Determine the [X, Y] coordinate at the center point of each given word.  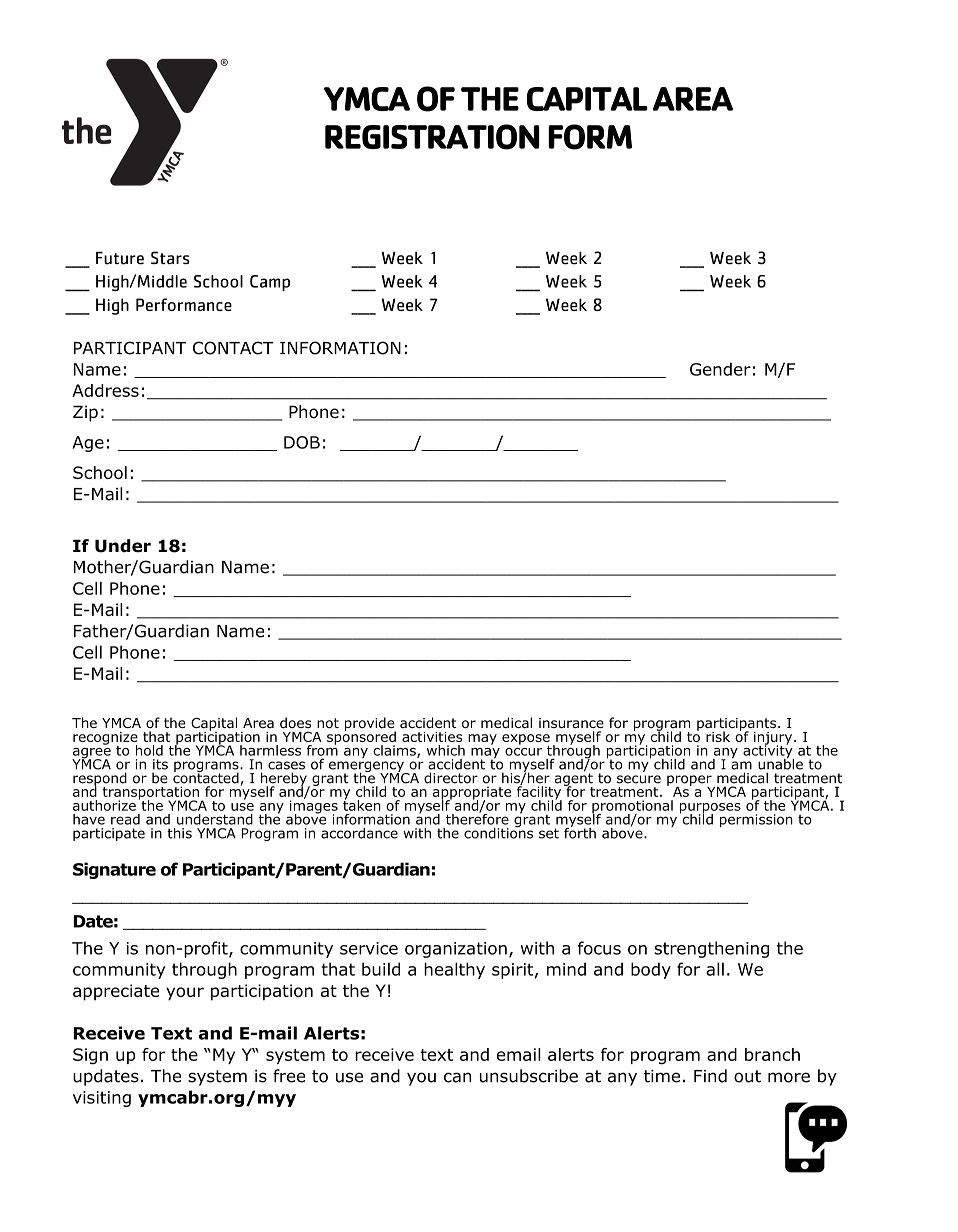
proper [690, 781]
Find [710, 1076]
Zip [85, 413]
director [451, 778]
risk [718, 736]
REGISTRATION [432, 137]
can [457, 1077]
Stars [170, 258]
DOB [302, 442]
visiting [102, 1099]
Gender [720, 369]
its [160, 764]
